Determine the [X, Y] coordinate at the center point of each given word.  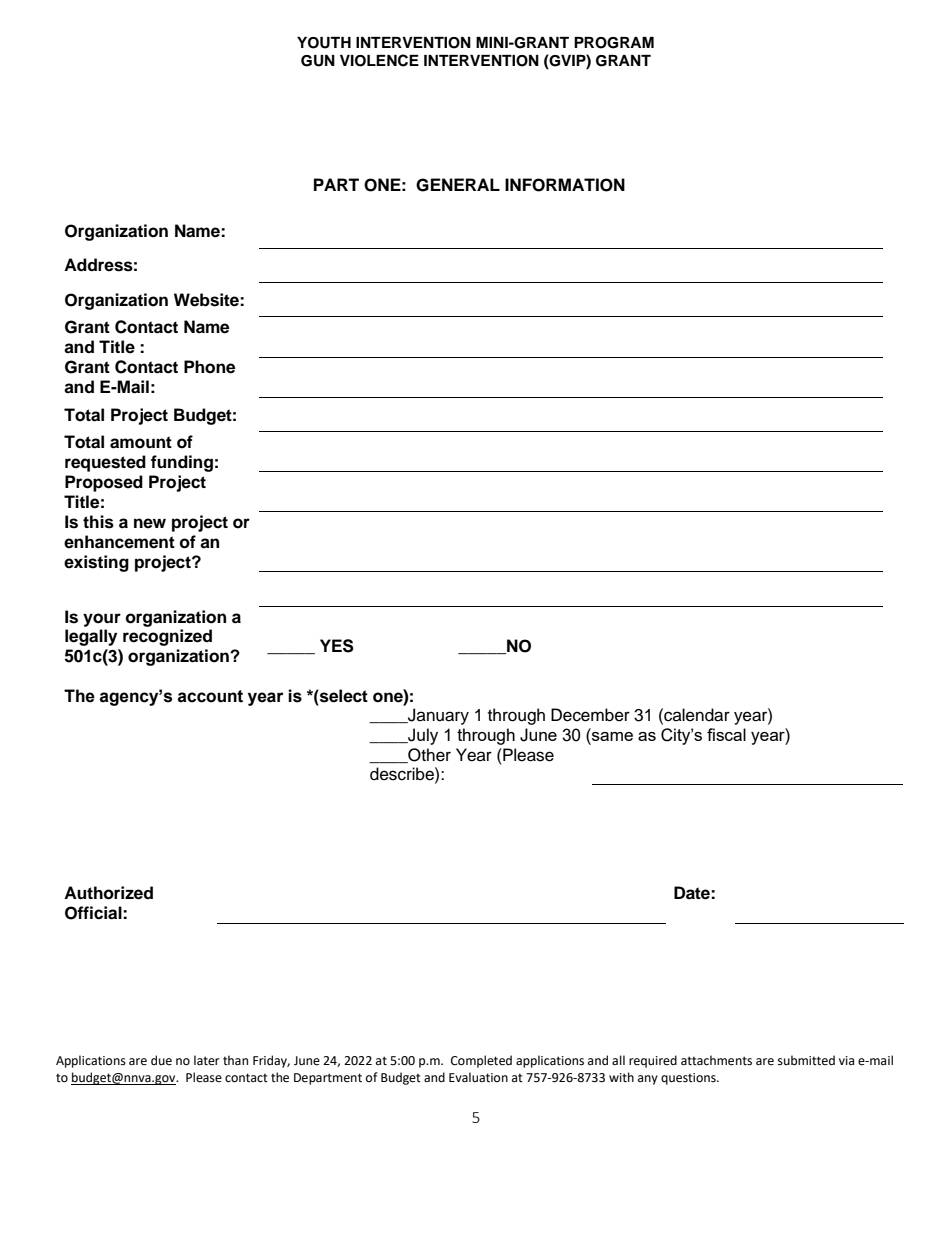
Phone [209, 367]
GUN [318, 61]
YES [337, 646]
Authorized [108, 893]
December [590, 715]
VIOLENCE [379, 60]
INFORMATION [565, 185]
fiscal [726, 734]
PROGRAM [614, 43]
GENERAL [458, 185]
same [611, 736]
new [150, 523]
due [161, 1060]
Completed [481, 1061]
